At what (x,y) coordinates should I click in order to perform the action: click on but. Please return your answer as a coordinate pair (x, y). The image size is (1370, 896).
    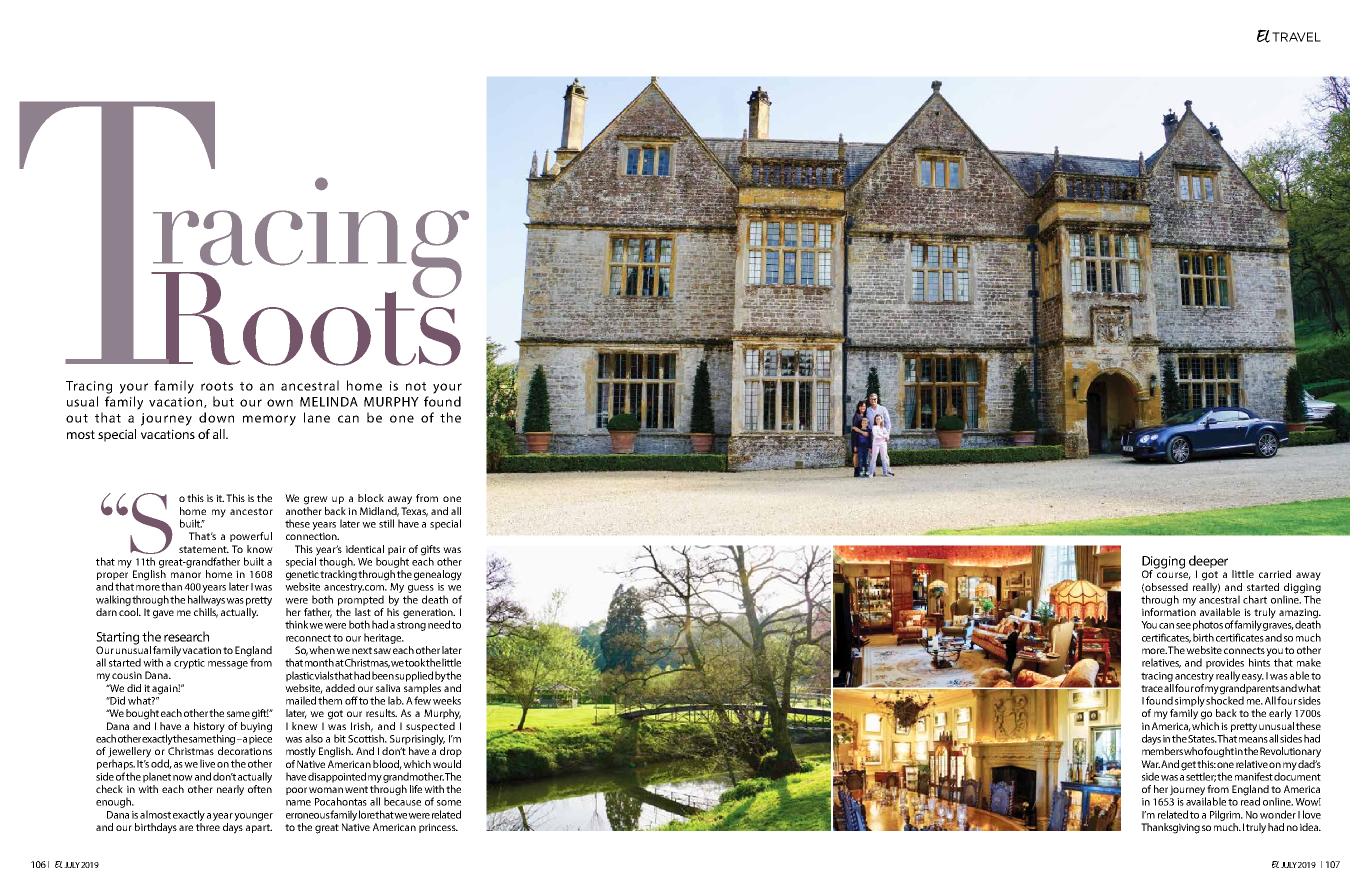
    Looking at the image, I should click on (223, 401).
